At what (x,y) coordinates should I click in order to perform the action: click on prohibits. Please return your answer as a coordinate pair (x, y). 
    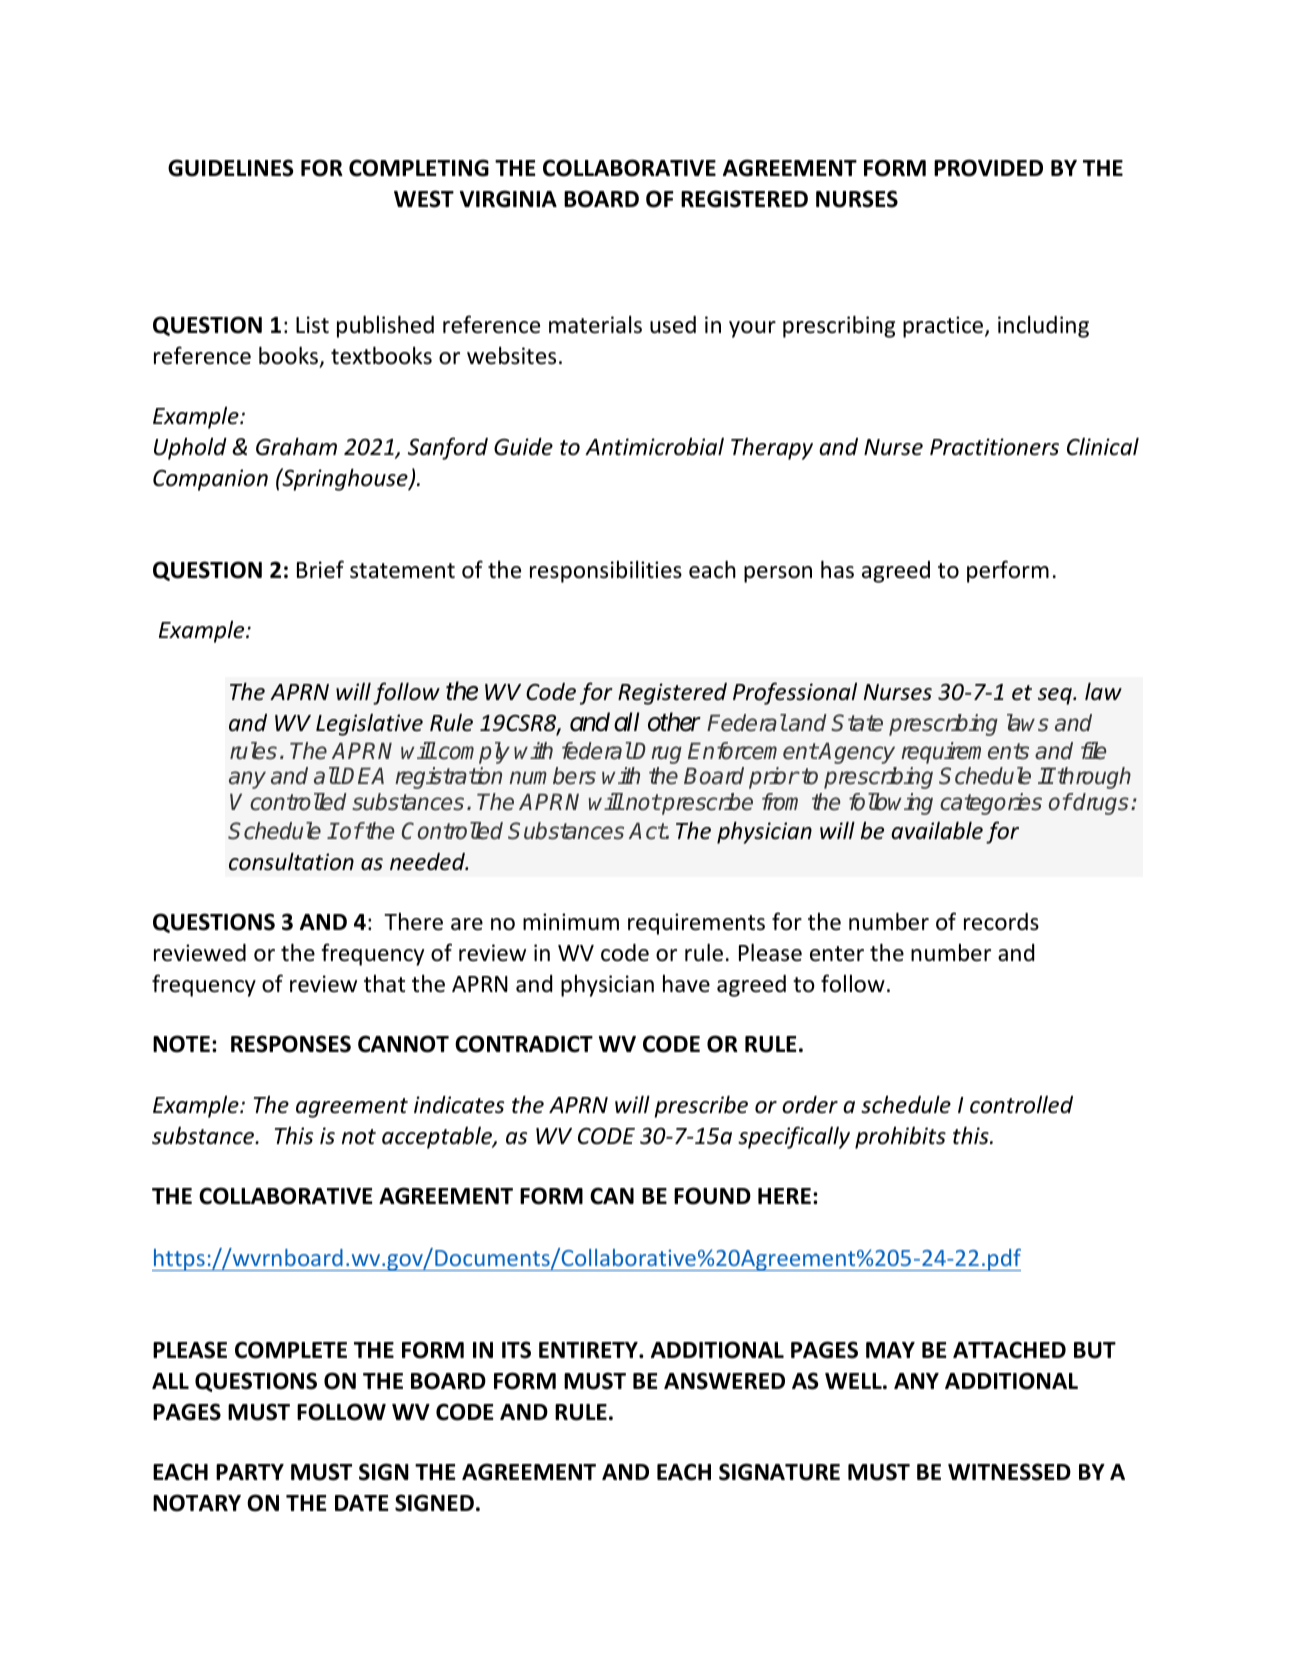
    Looking at the image, I should click on (900, 1137).
